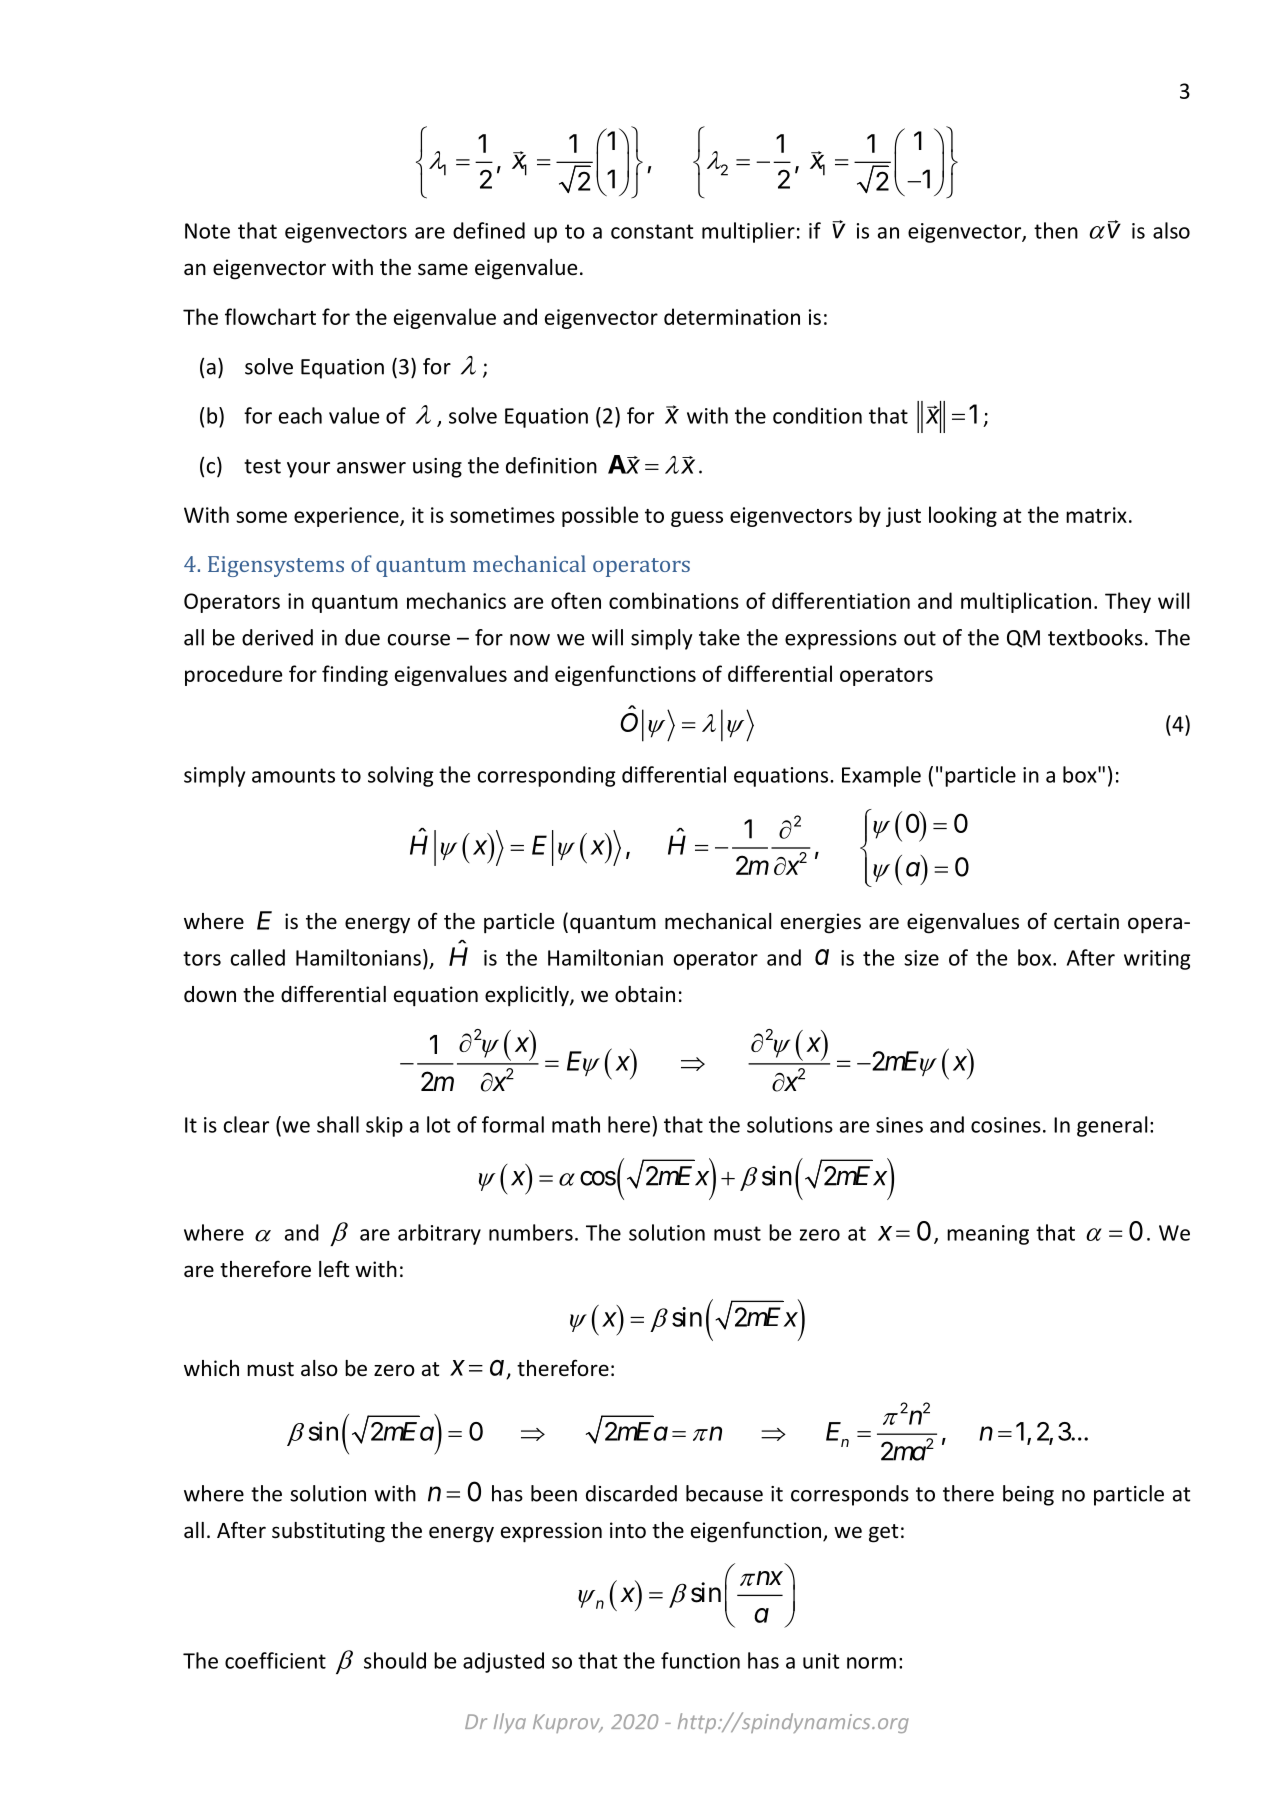 The width and height of the image is (1282, 1812). I want to click on norm, so click(871, 1663).
